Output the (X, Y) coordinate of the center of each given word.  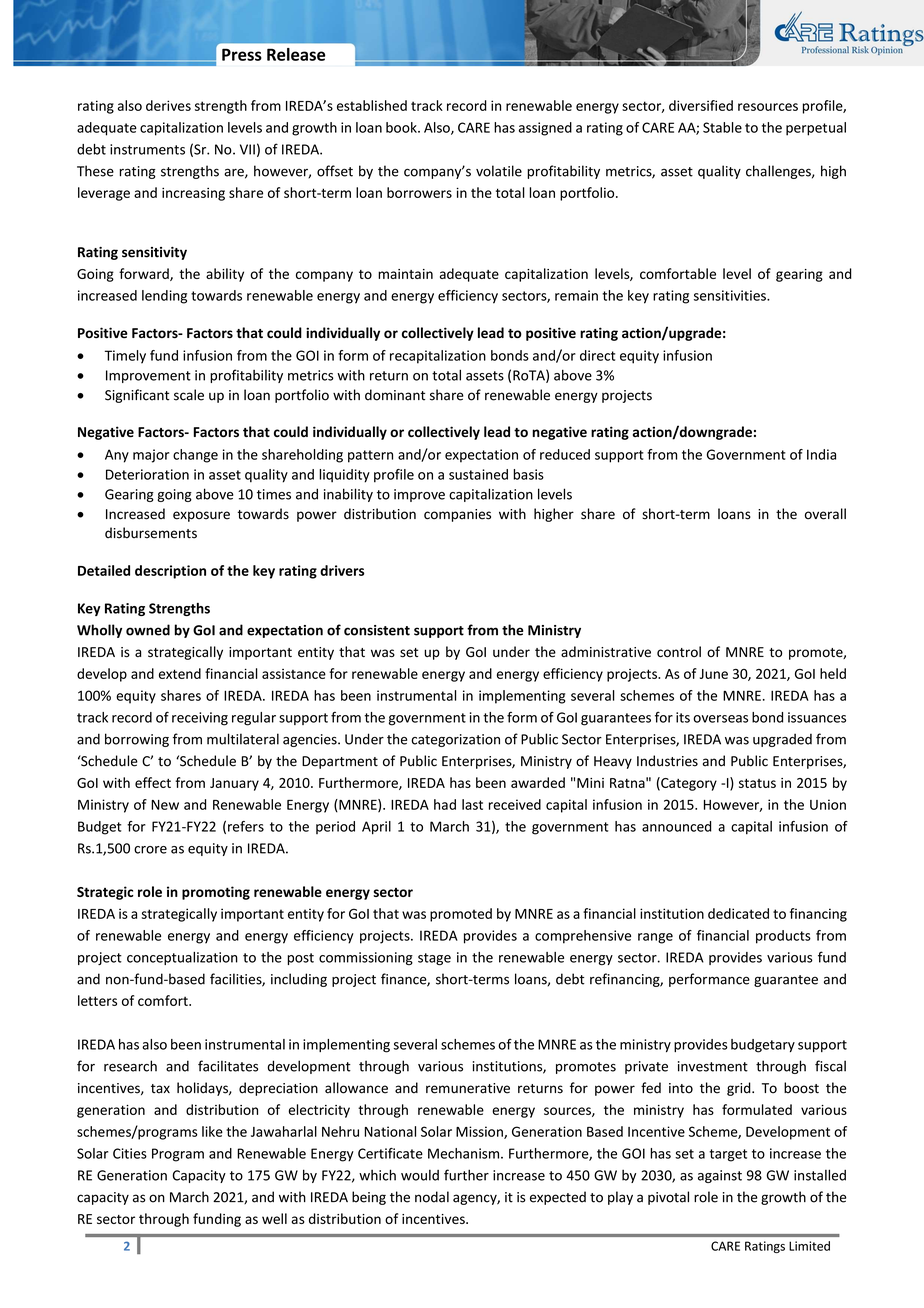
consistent (377, 630)
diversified (701, 105)
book (402, 127)
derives (168, 105)
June (714, 674)
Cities (130, 1153)
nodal (432, 1197)
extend (180, 673)
